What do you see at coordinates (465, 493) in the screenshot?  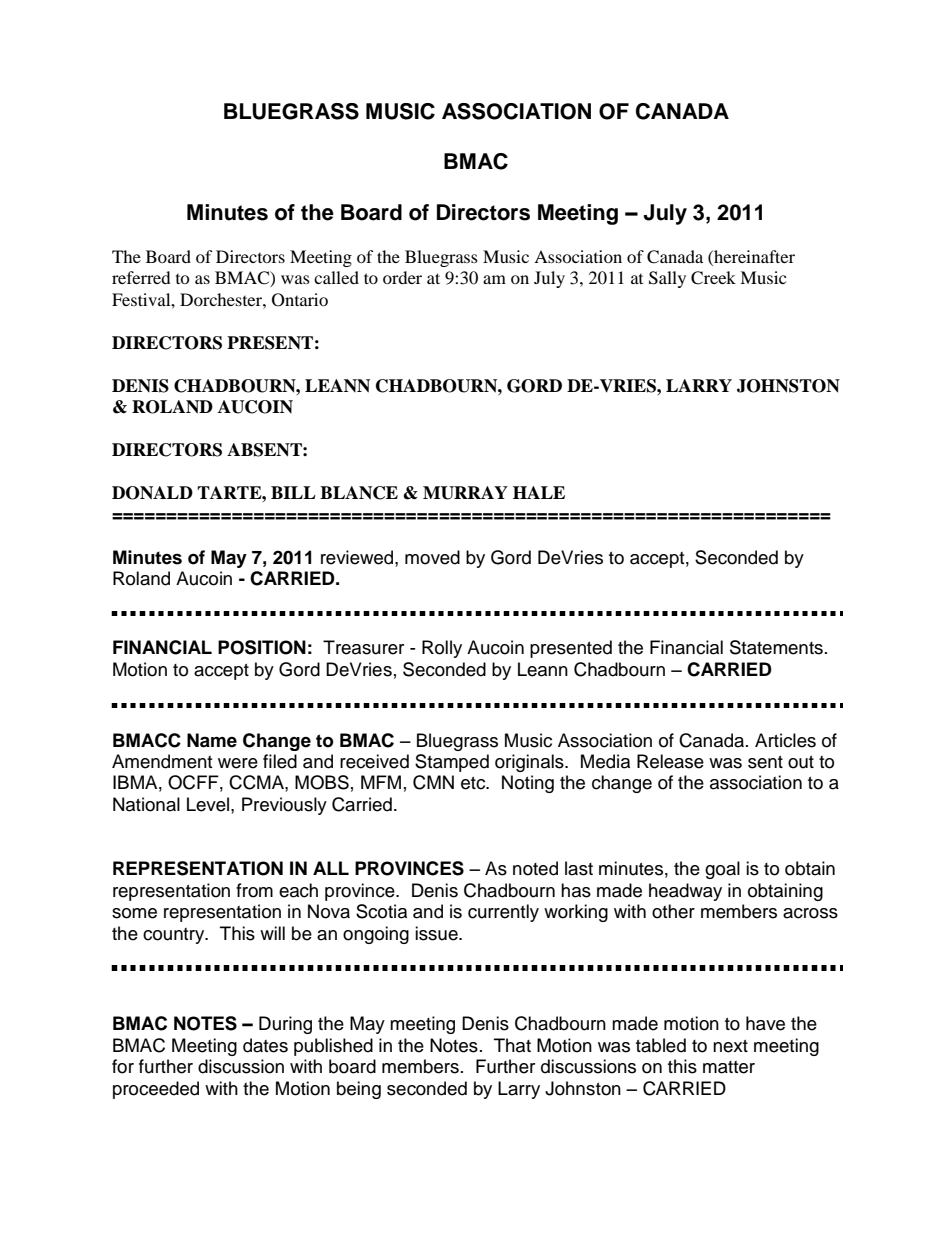 I see `MURRAY` at bounding box center [465, 493].
